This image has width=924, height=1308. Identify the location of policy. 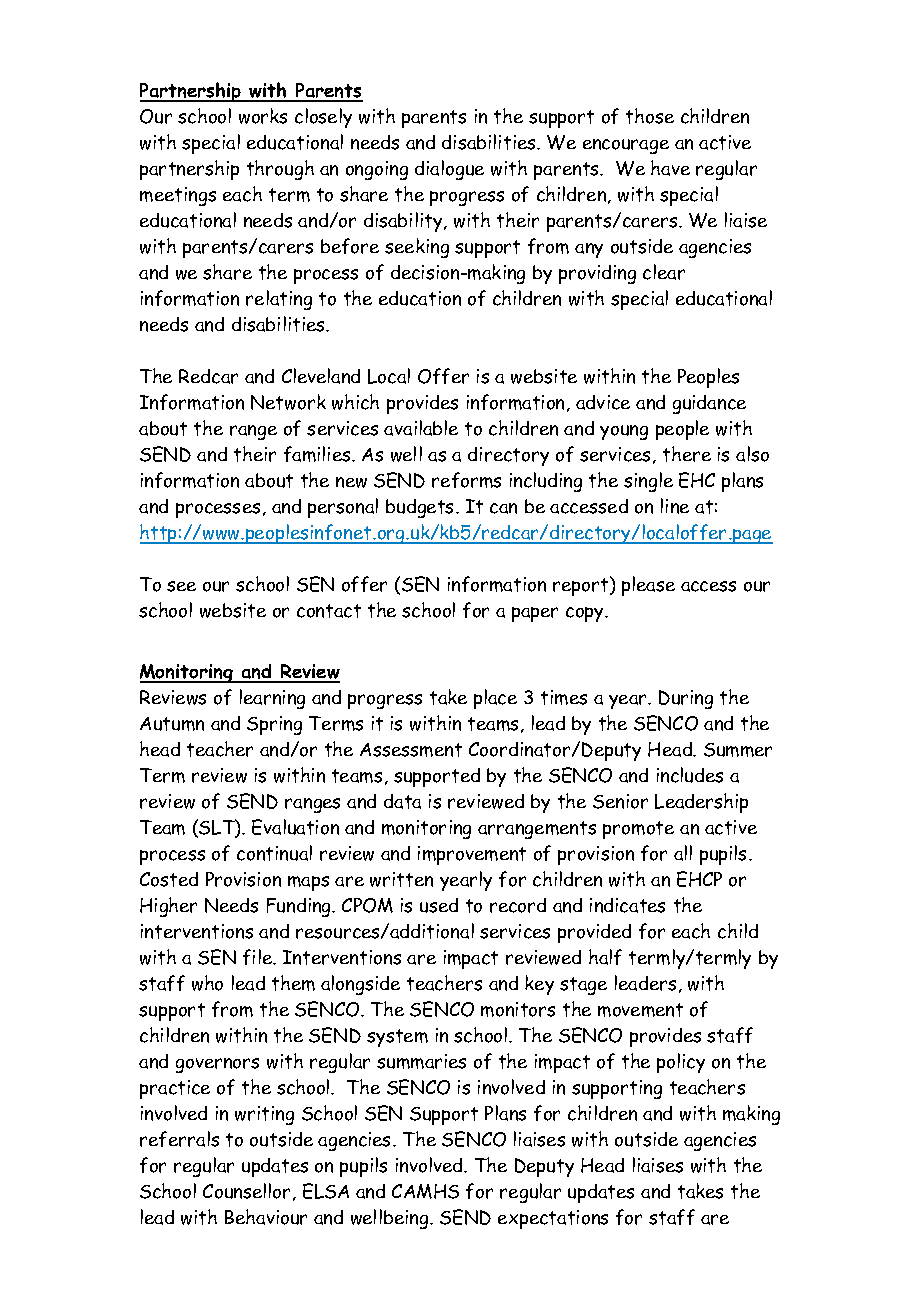
(681, 1063).
